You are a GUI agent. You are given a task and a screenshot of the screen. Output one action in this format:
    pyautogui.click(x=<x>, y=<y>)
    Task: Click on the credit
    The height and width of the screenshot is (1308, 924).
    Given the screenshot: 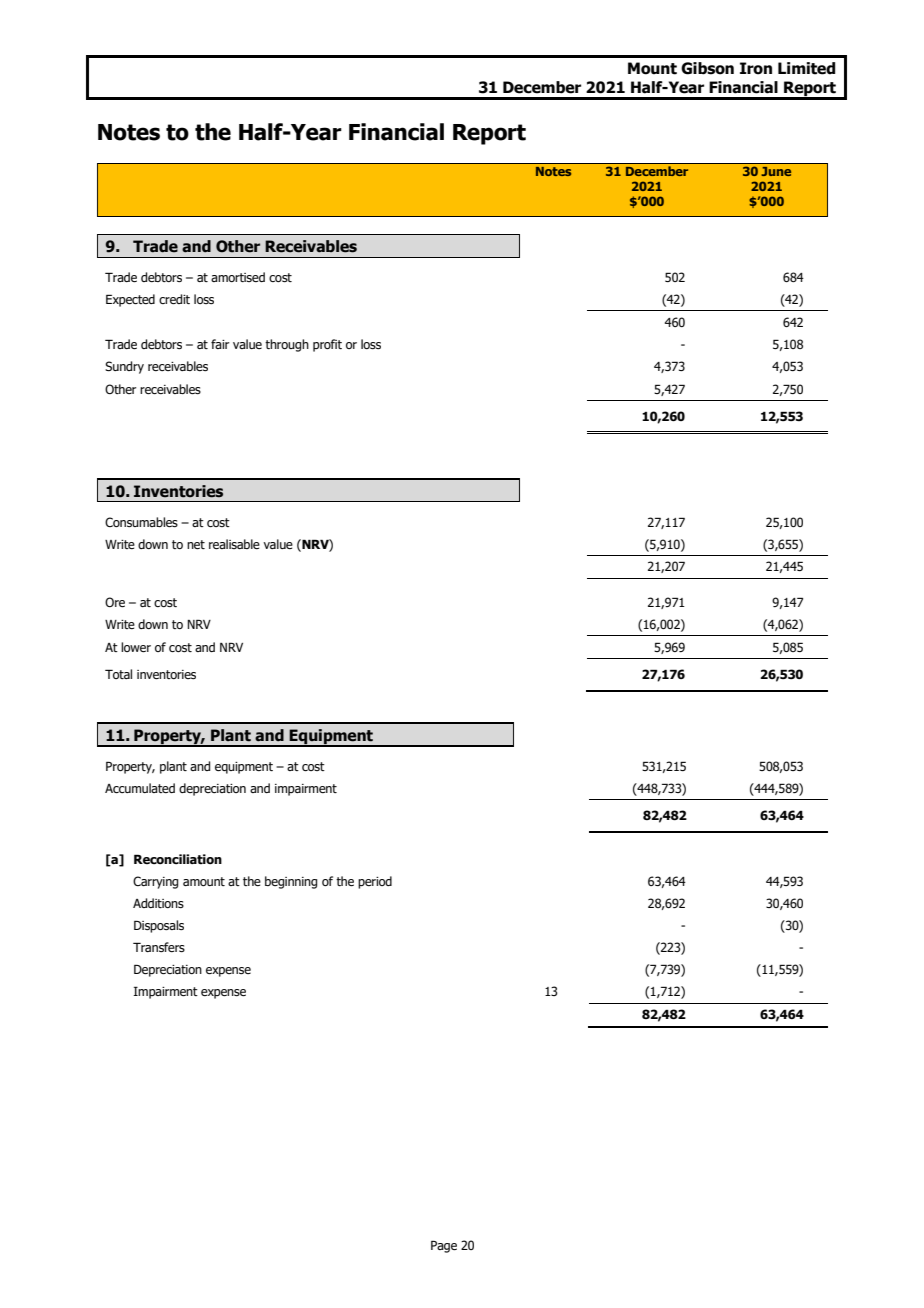 What is the action you would take?
    pyautogui.click(x=174, y=299)
